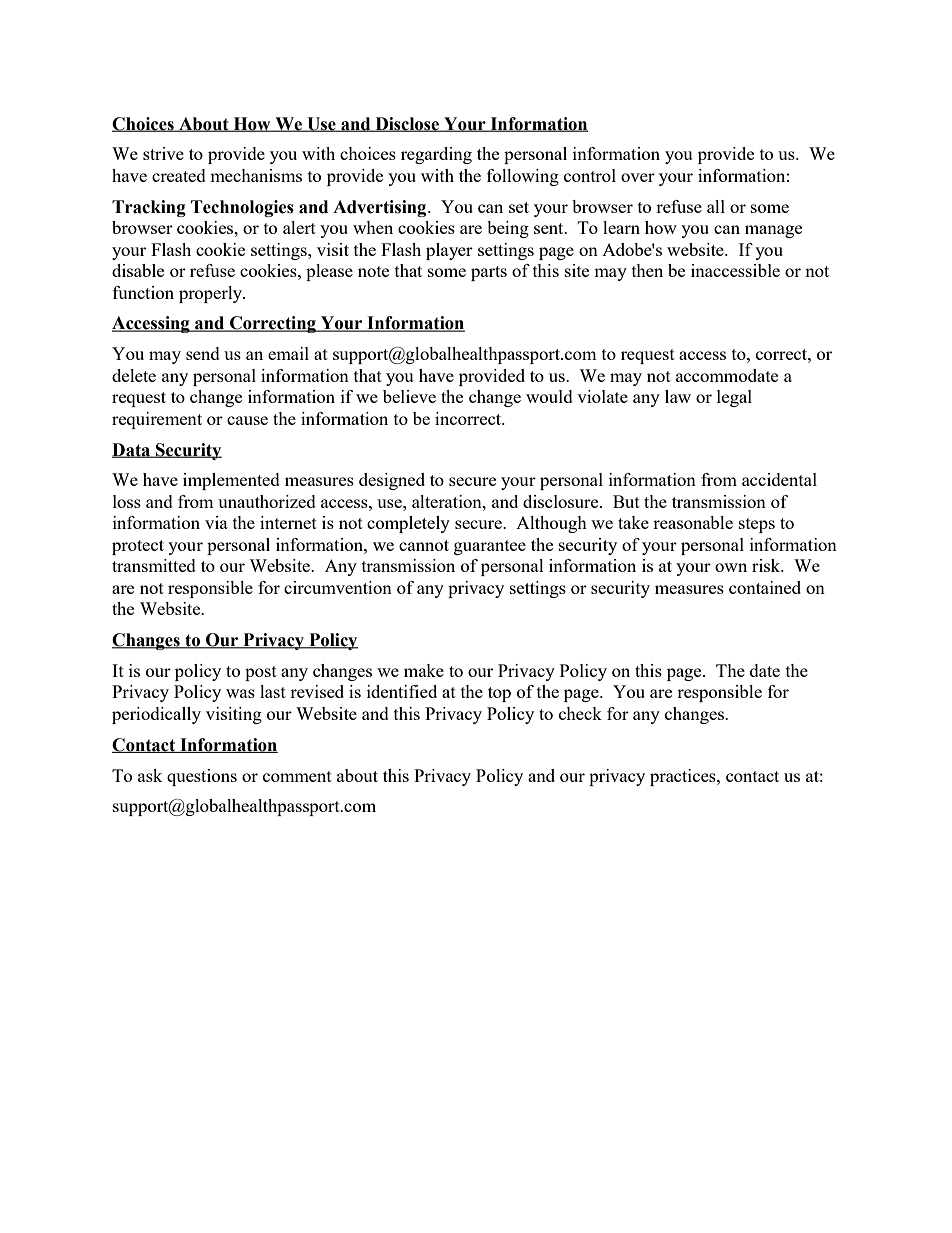 This image has height=1233, width=952. I want to click on own, so click(731, 567).
